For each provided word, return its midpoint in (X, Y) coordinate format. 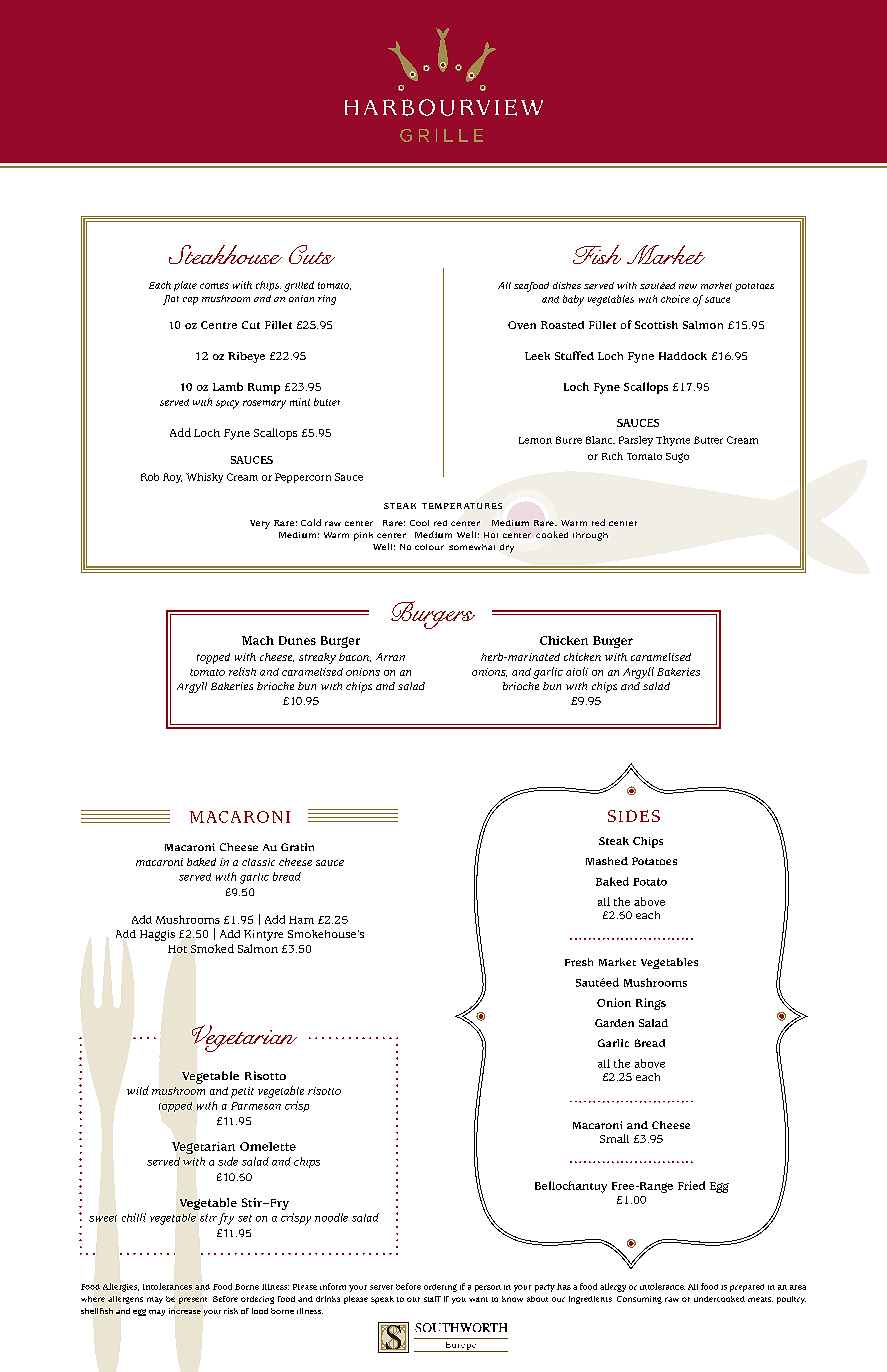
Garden (614, 1023)
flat (171, 300)
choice (675, 299)
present (193, 1300)
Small (614, 1138)
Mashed (607, 861)
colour (429, 547)
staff (432, 1299)
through (590, 536)
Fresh (579, 962)
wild (138, 1090)
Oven (522, 325)
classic (258, 862)
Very (260, 524)
